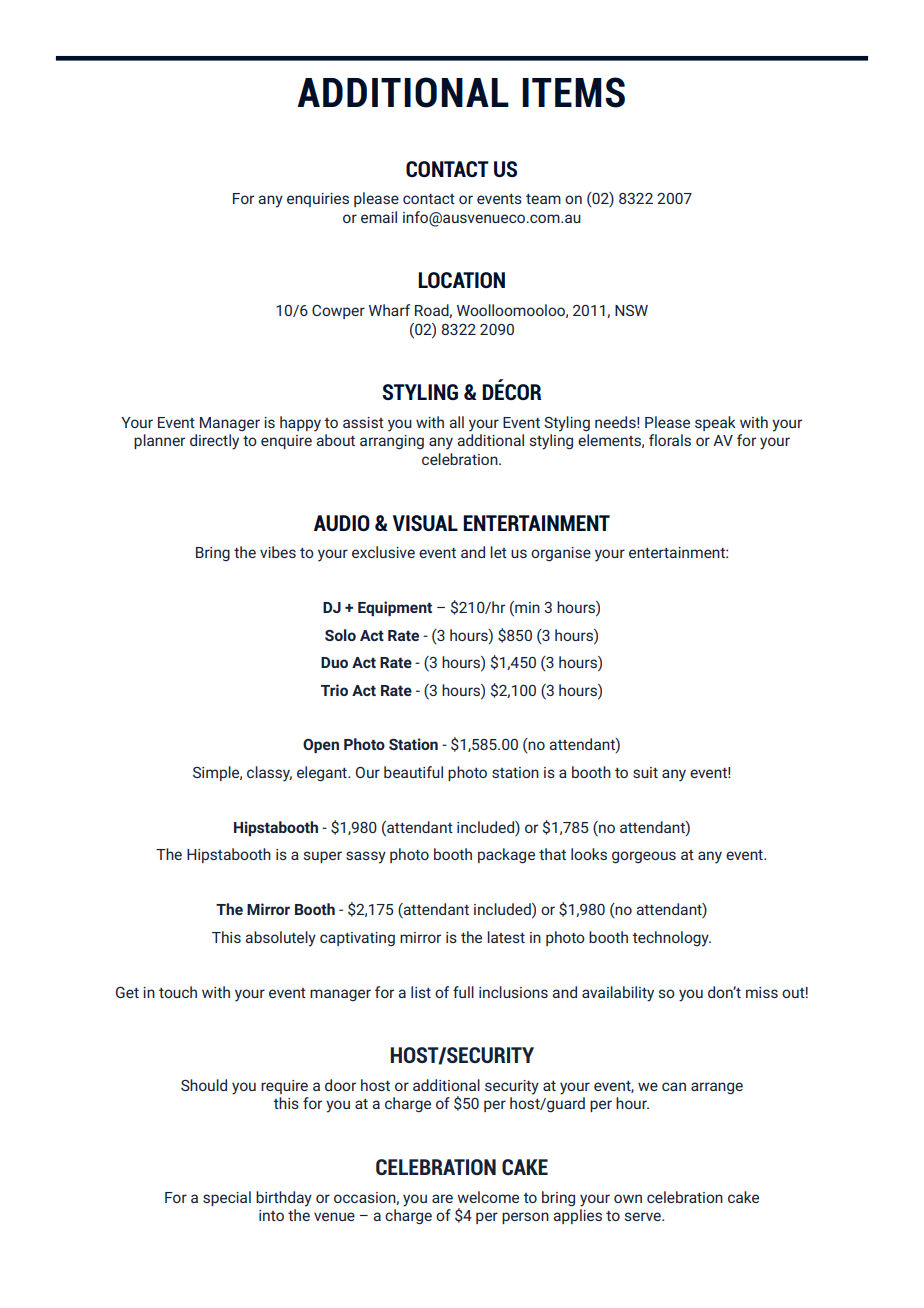  Describe the element at coordinates (645, 772) in the screenshot. I see `suit` at that location.
